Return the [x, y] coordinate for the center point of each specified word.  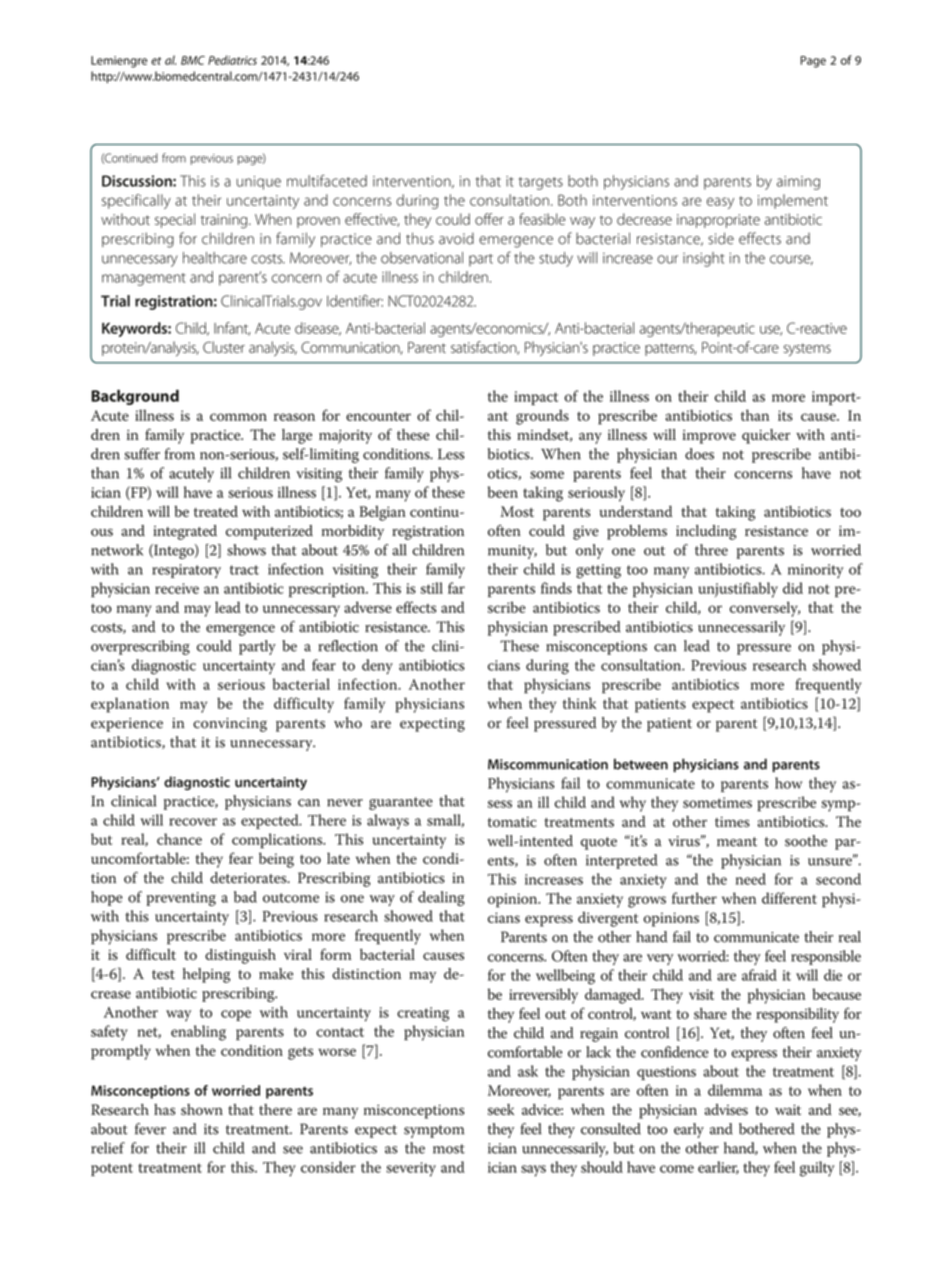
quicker [766, 436]
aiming [798, 183]
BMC [193, 60]
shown [202, 1109]
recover [193, 822]
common [238, 417]
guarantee [401, 803]
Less [451, 454]
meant [737, 842]
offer [489, 219]
